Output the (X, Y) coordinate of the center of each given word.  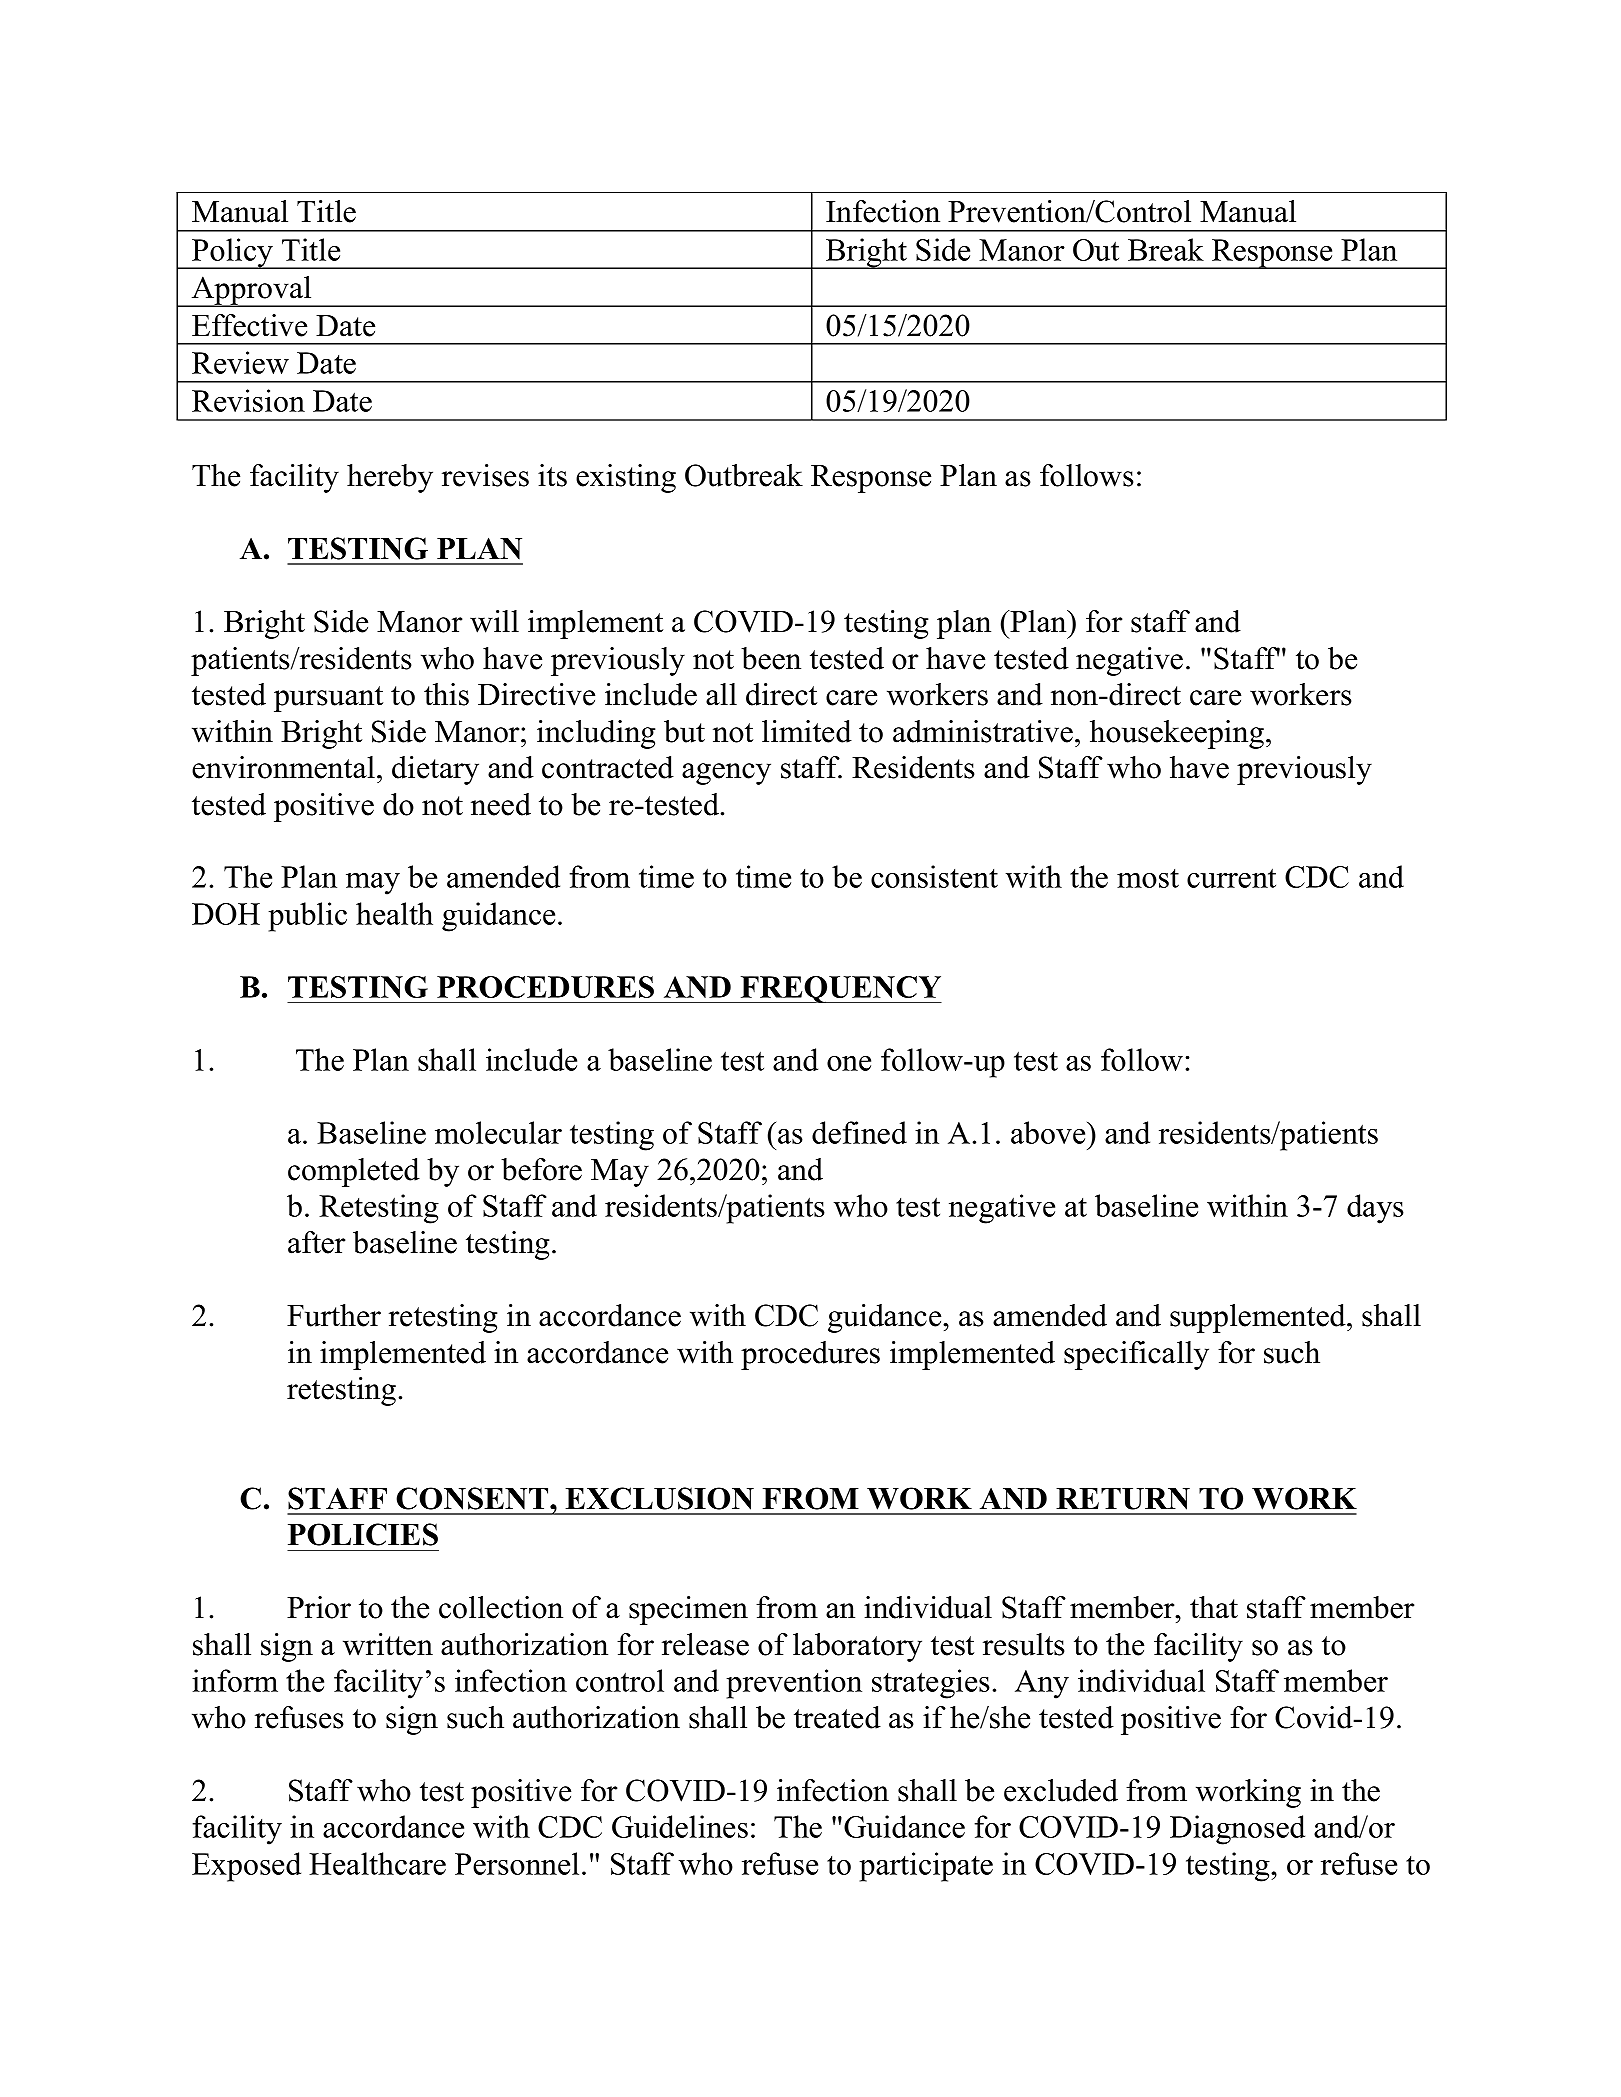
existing (626, 478)
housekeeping (1177, 734)
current (1231, 878)
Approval (252, 291)
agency (726, 774)
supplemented (1259, 1318)
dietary (435, 770)
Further (334, 1315)
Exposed (246, 1867)
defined (859, 1132)
